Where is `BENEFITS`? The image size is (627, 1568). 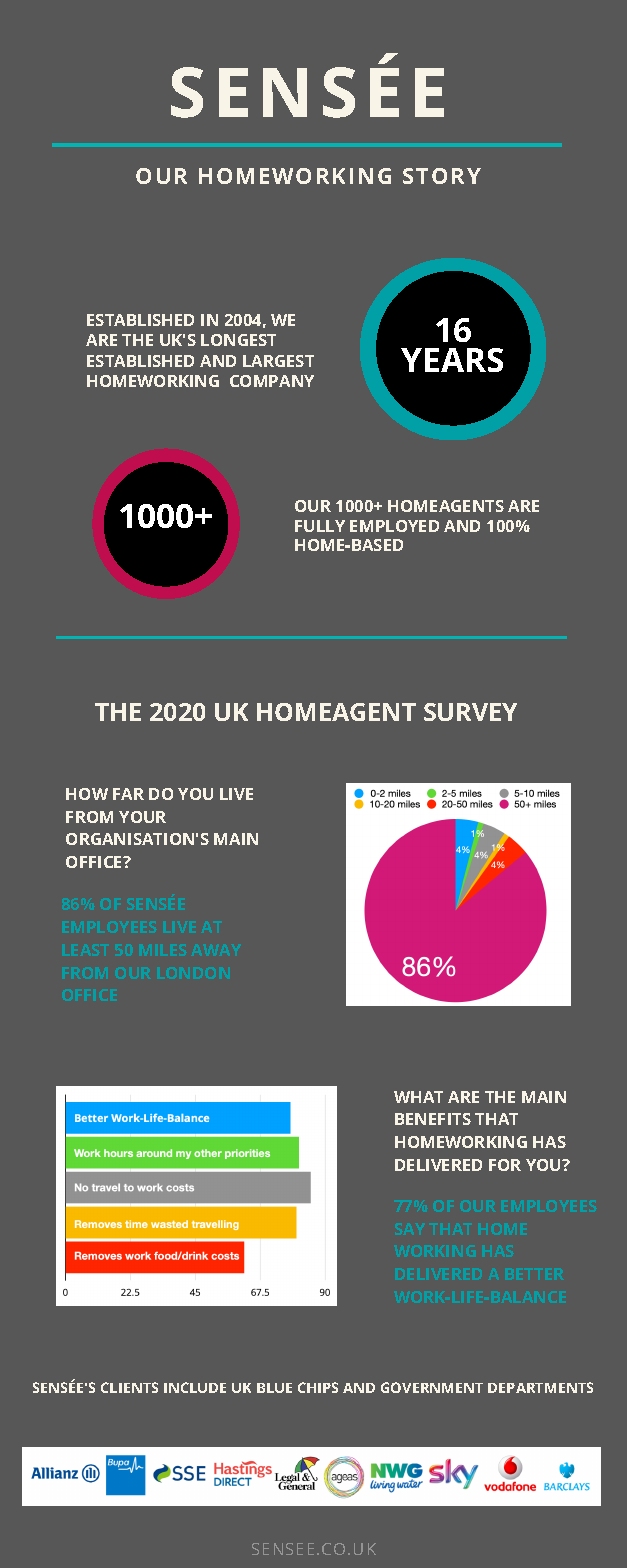 BENEFITS is located at coordinates (433, 1119).
